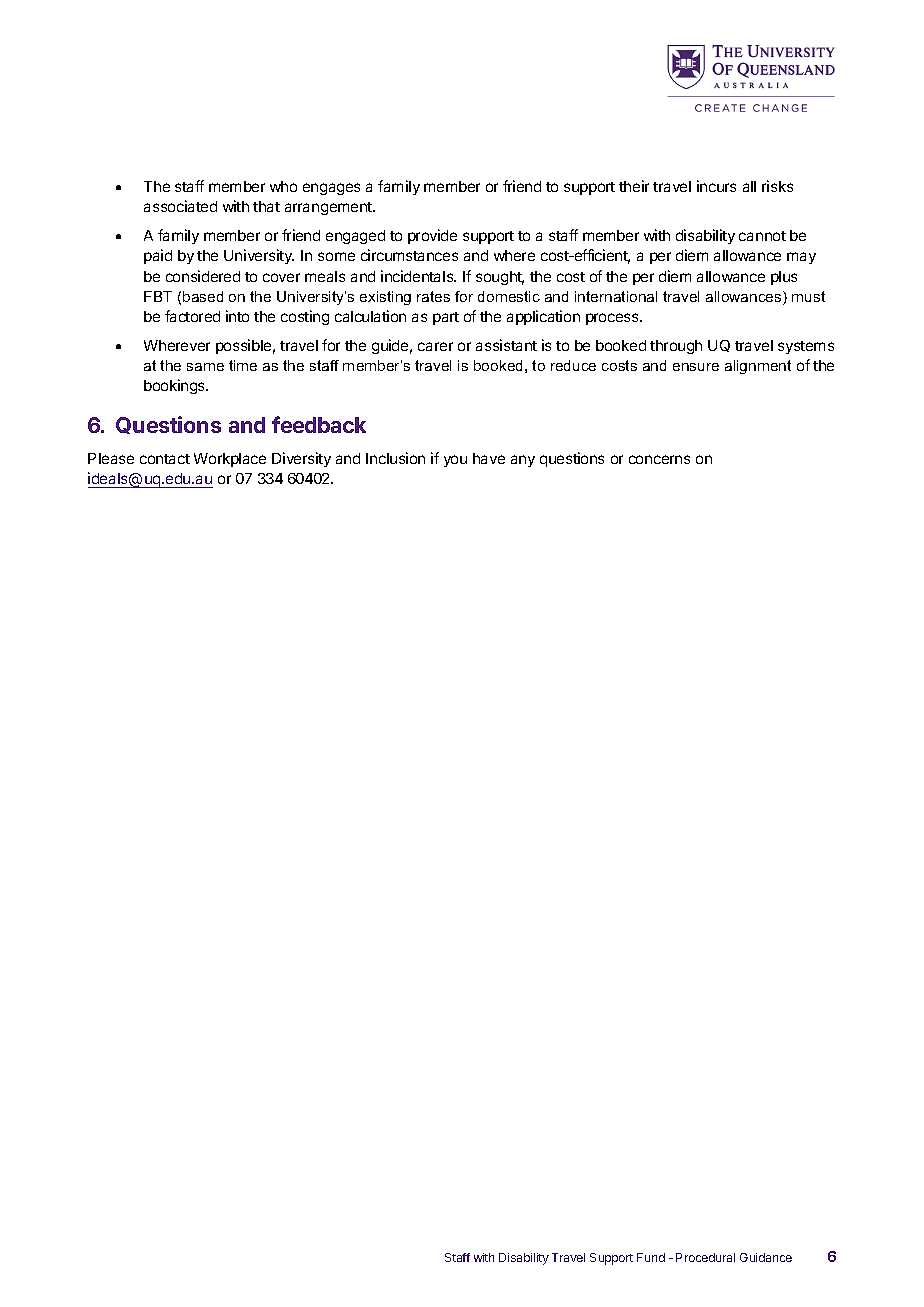  Describe the element at coordinates (165, 459) in the image. I see `contact` at that location.
